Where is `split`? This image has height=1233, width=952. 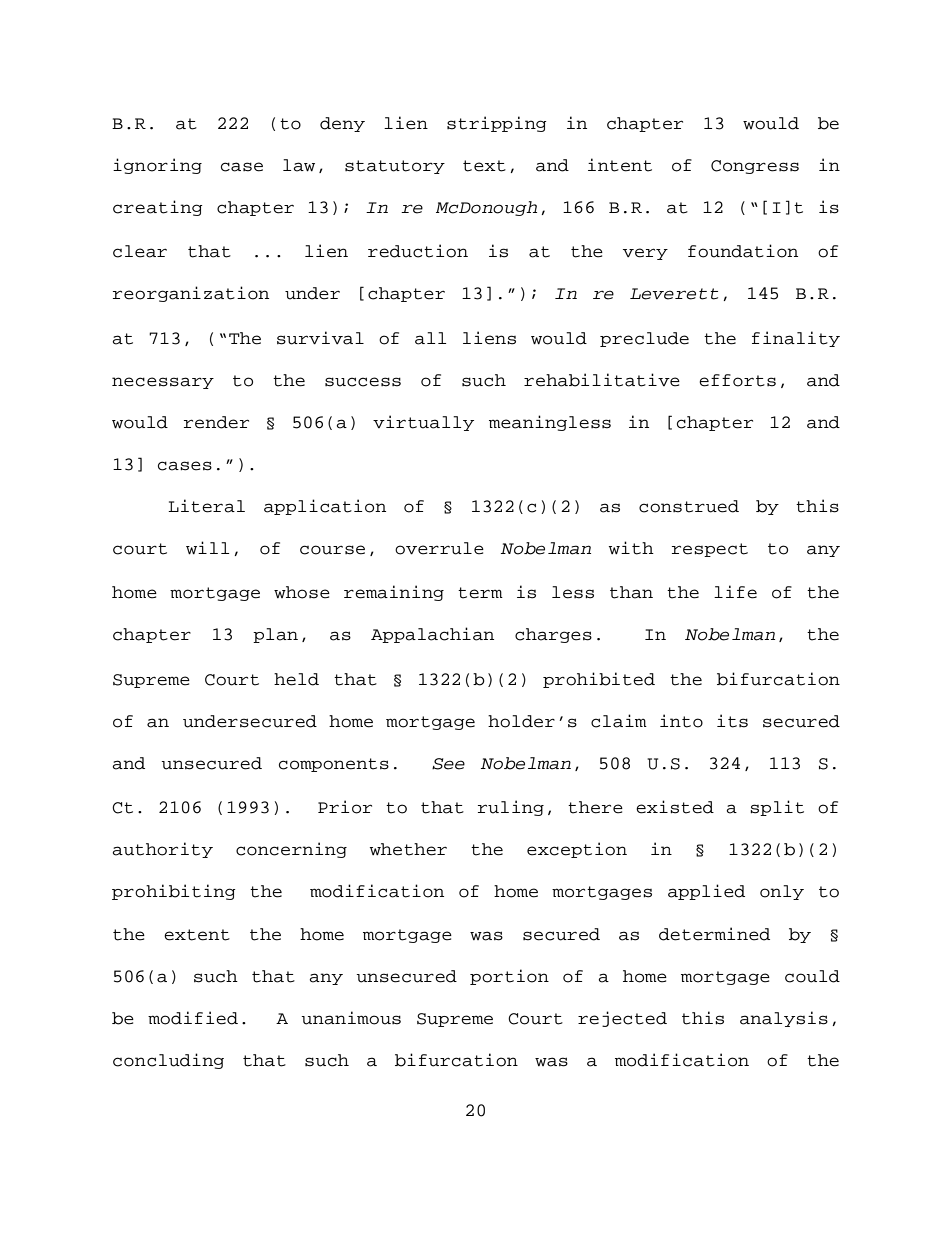
split is located at coordinates (777, 808).
